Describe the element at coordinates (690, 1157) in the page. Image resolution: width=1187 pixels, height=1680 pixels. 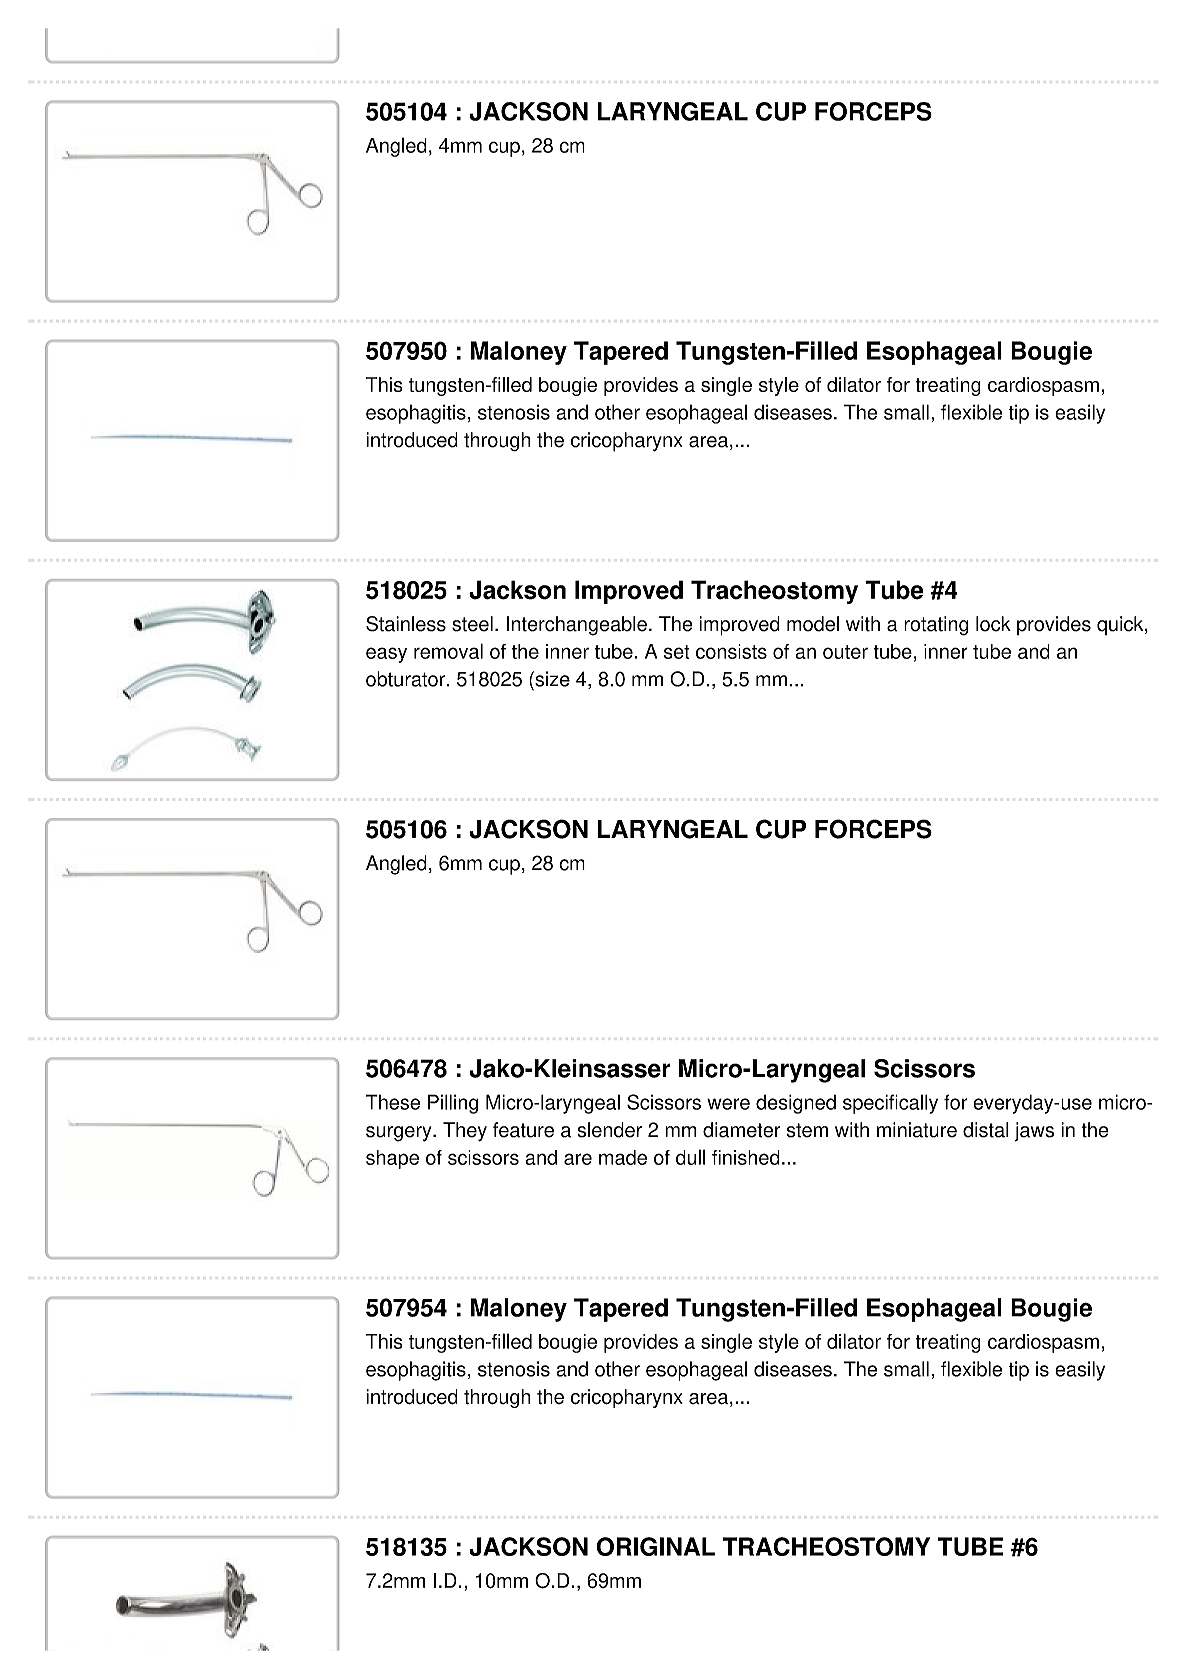
I see `dull` at that location.
